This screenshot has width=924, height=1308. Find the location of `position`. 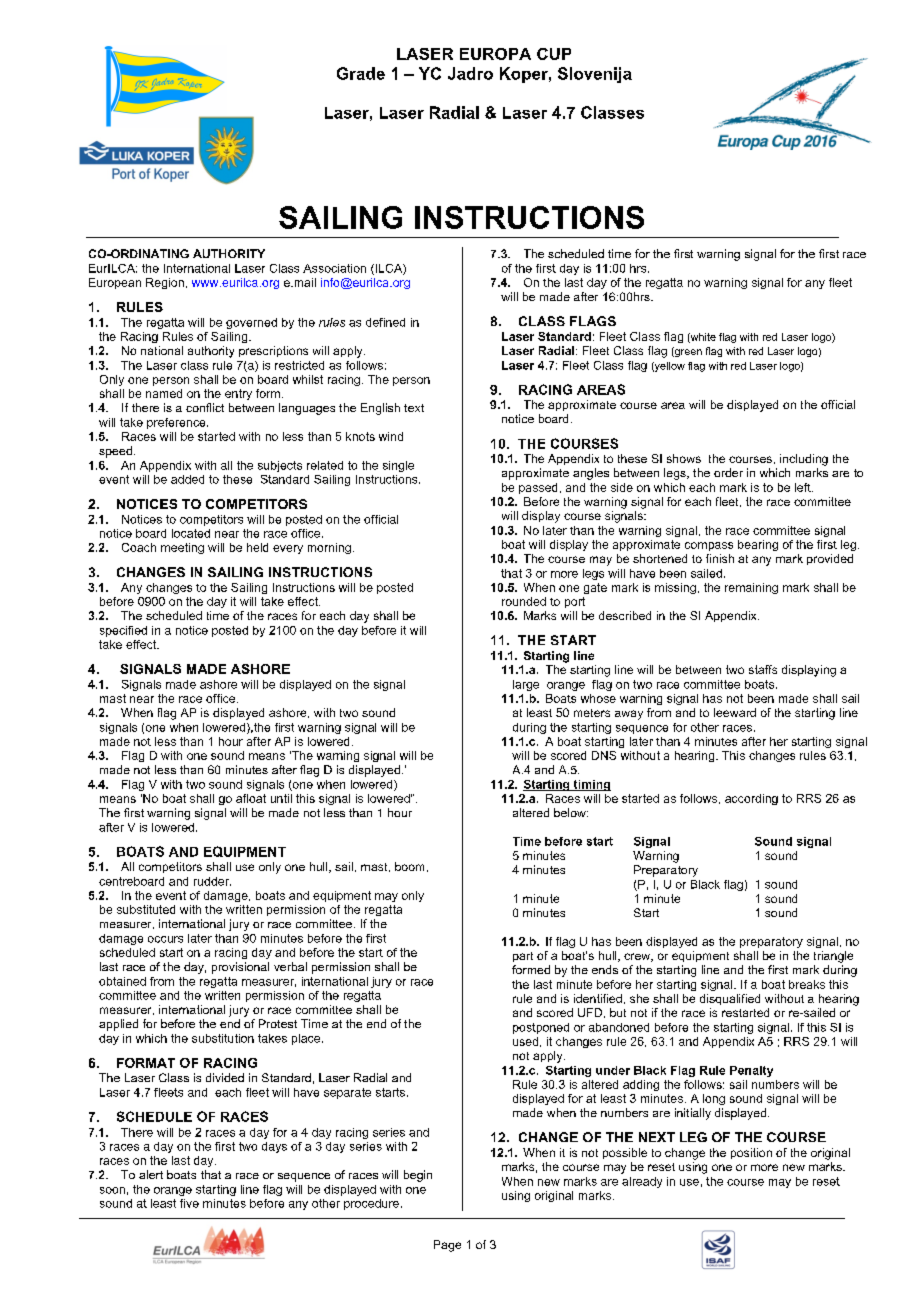

position is located at coordinates (751, 1153).
